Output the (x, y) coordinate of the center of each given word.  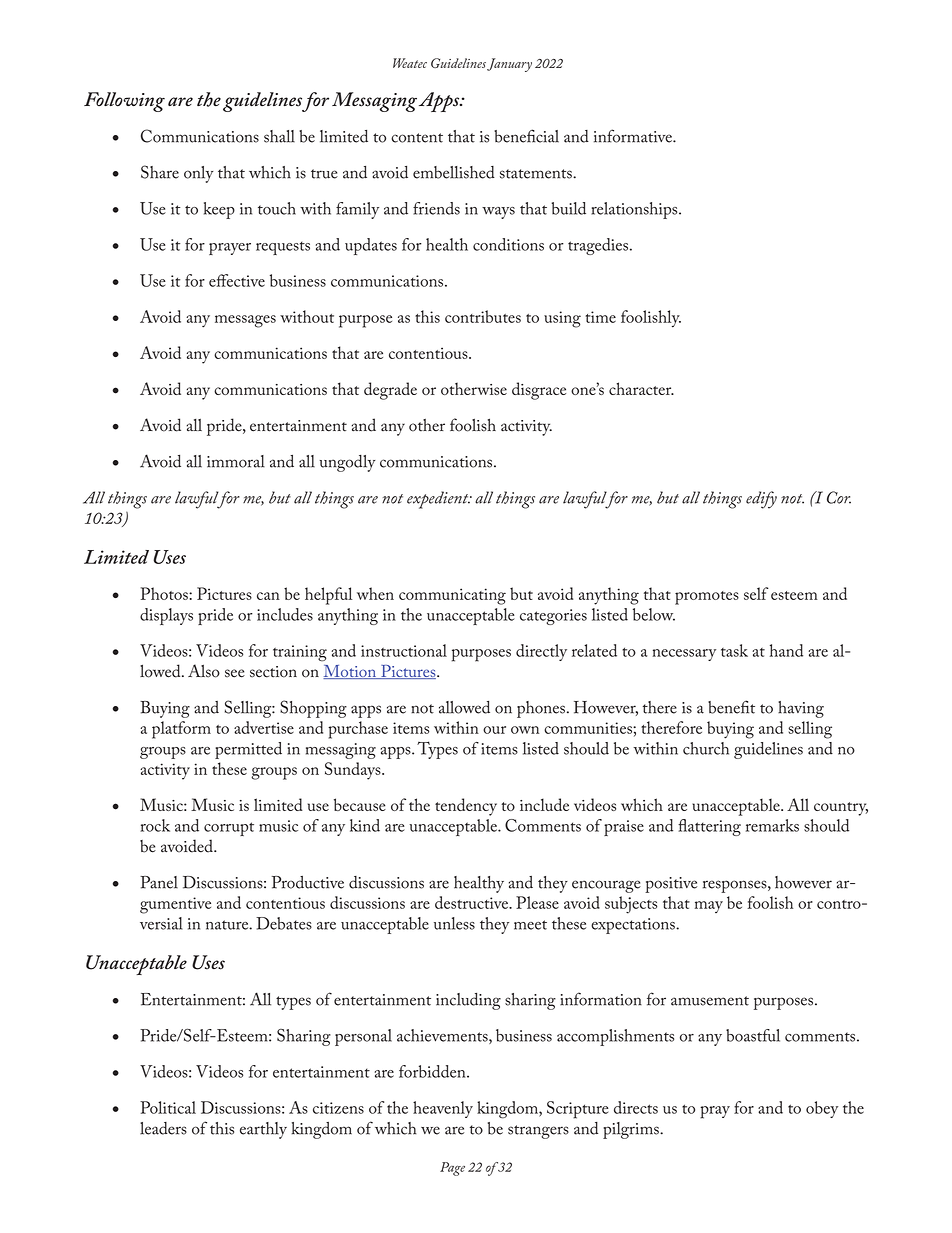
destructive (473, 902)
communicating (452, 596)
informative (634, 136)
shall (279, 136)
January (509, 65)
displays (166, 616)
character (641, 388)
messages (245, 321)
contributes (483, 316)
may (709, 907)
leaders (163, 1128)
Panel (159, 882)
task (734, 650)
